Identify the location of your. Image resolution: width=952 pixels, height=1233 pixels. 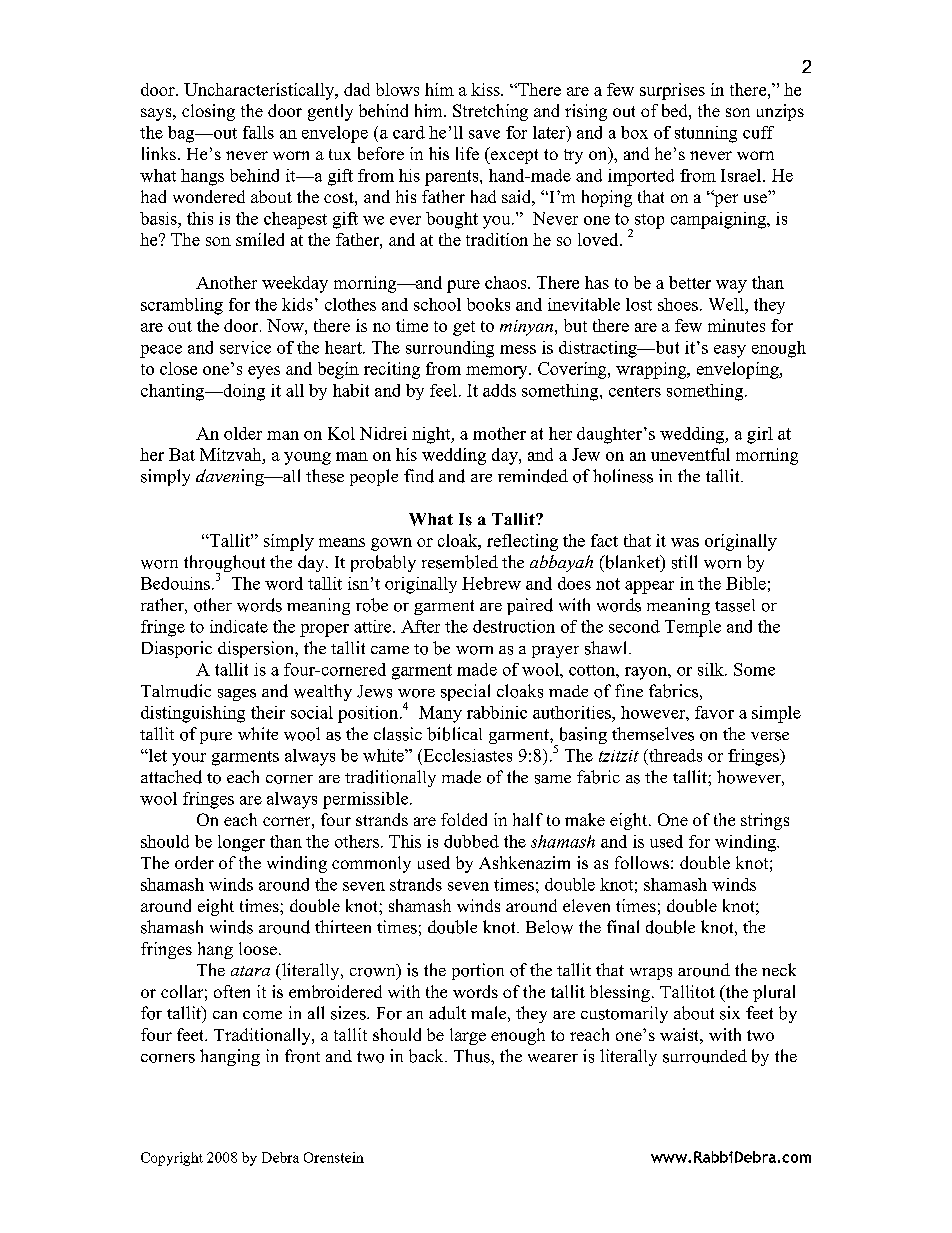
(189, 759).
